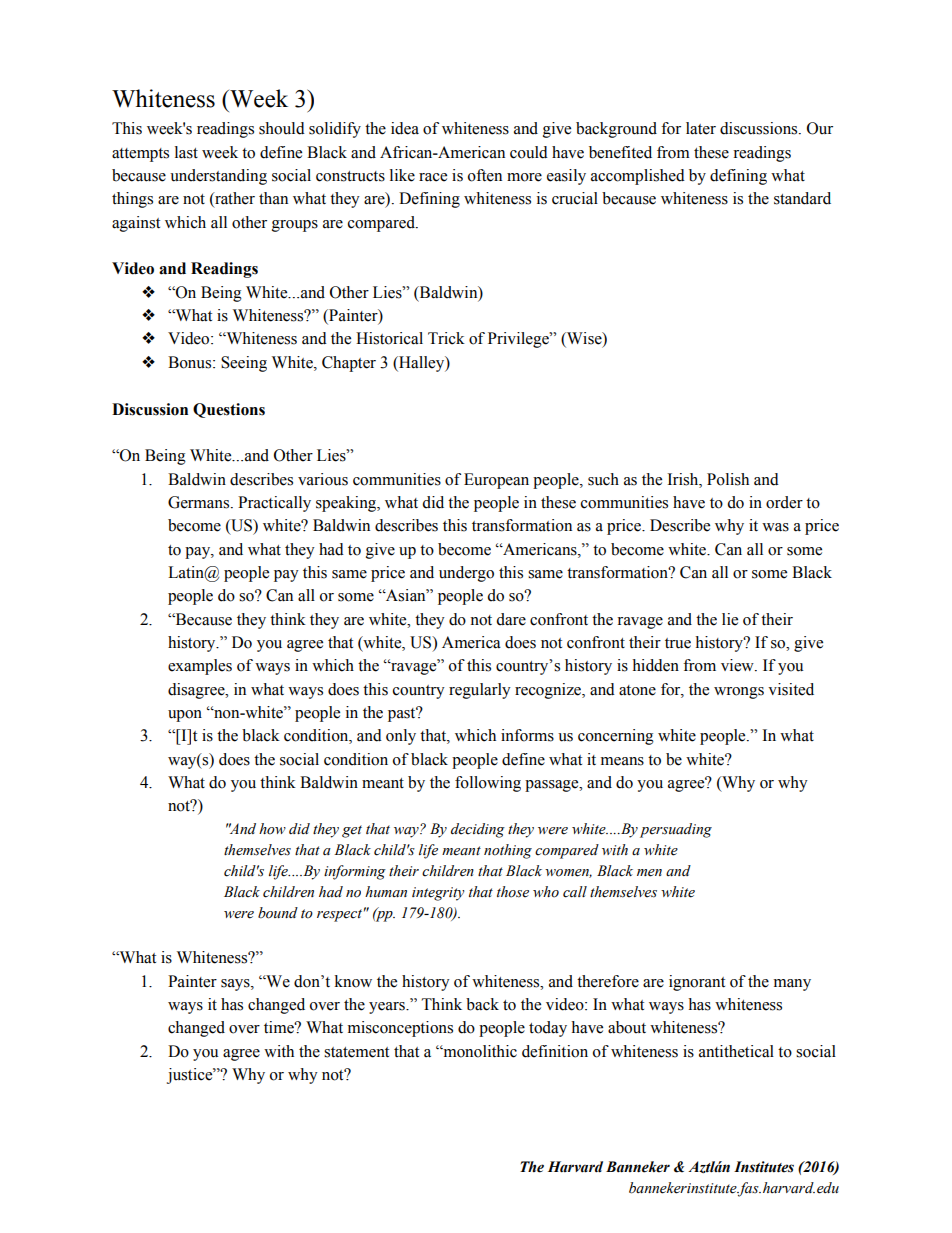 This screenshot has height=1233, width=952. Describe the element at coordinates (485, 175) in the screenshot. I see `often` at that location.
